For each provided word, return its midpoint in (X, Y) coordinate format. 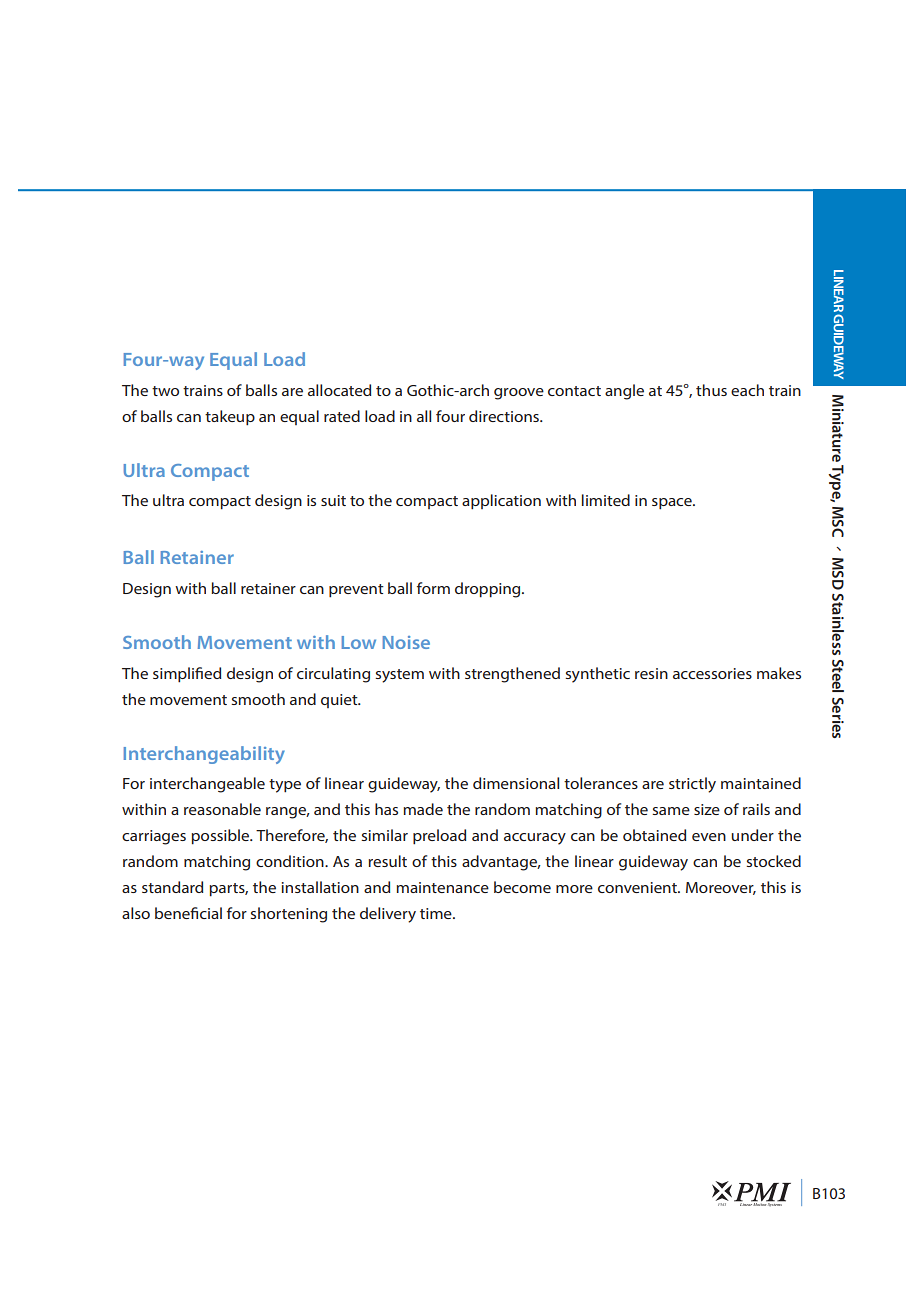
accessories (712, 673)
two (165, 391)
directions (505, 416)
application (501, 502)
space (673, 504)
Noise (406, 642)
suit (333, 500)
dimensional (516, 783)
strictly (692, 785)
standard (172, 887)
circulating (333, 675)
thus (711, 390)
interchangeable (207, 785)
